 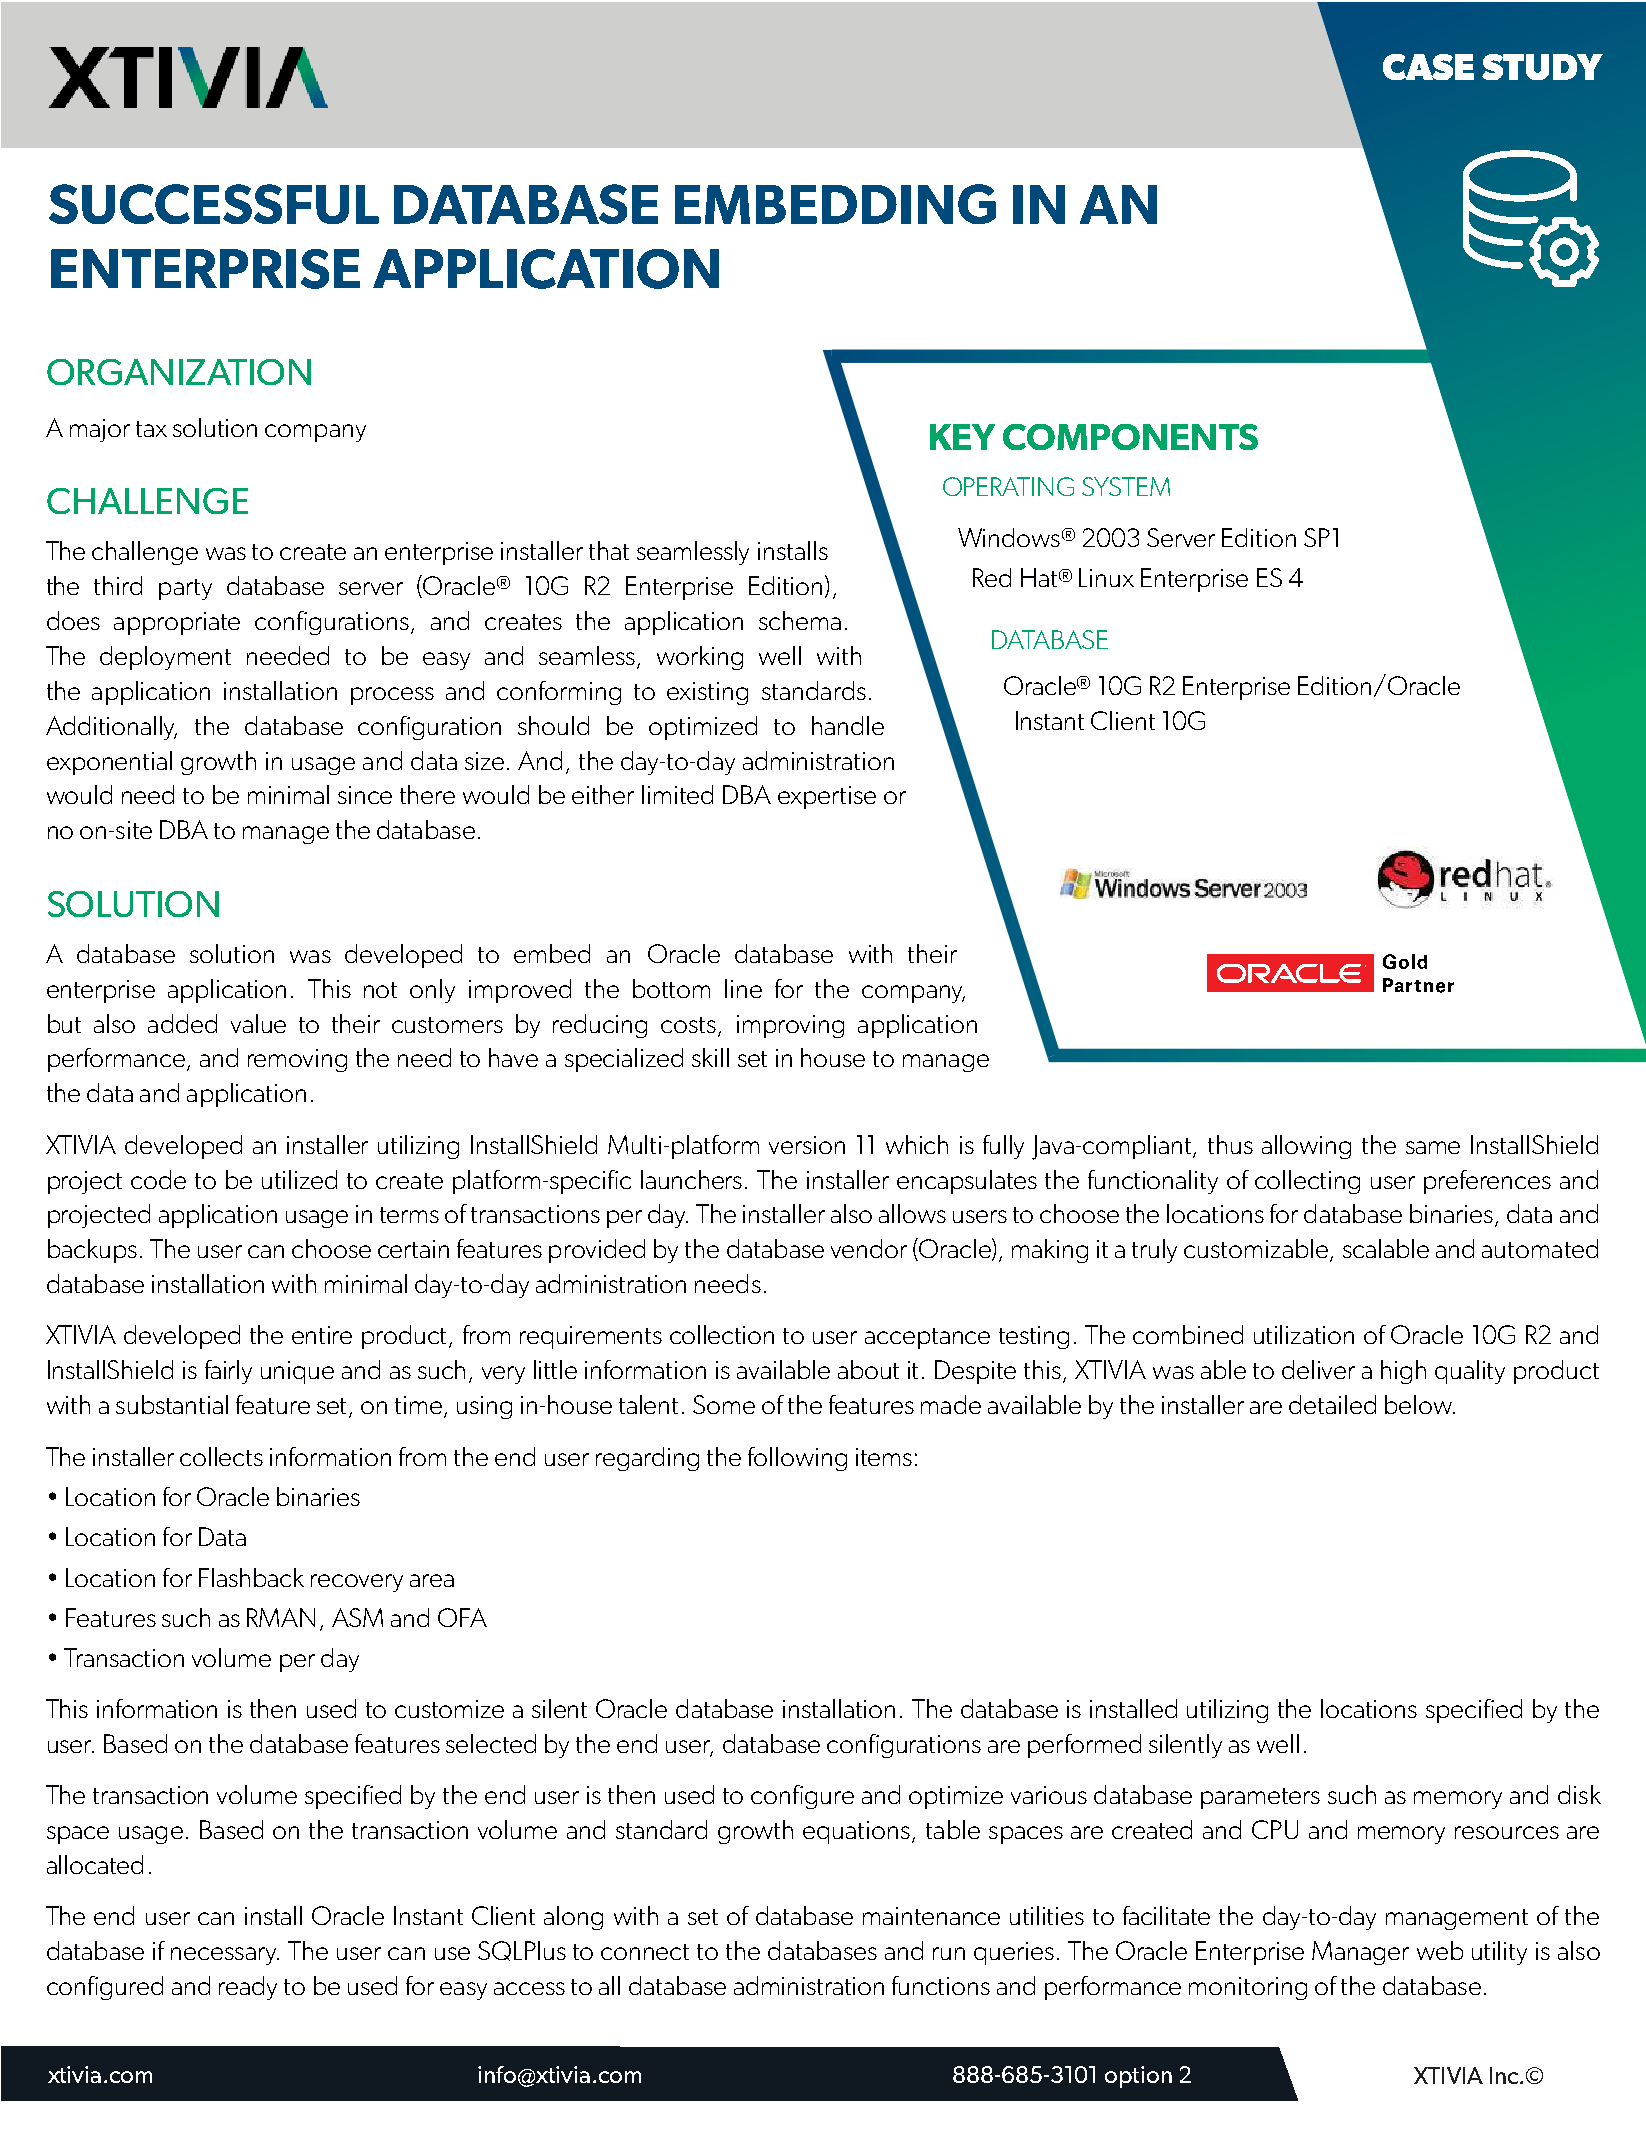 I want to click on same, so click(x=1433, y=1147).
